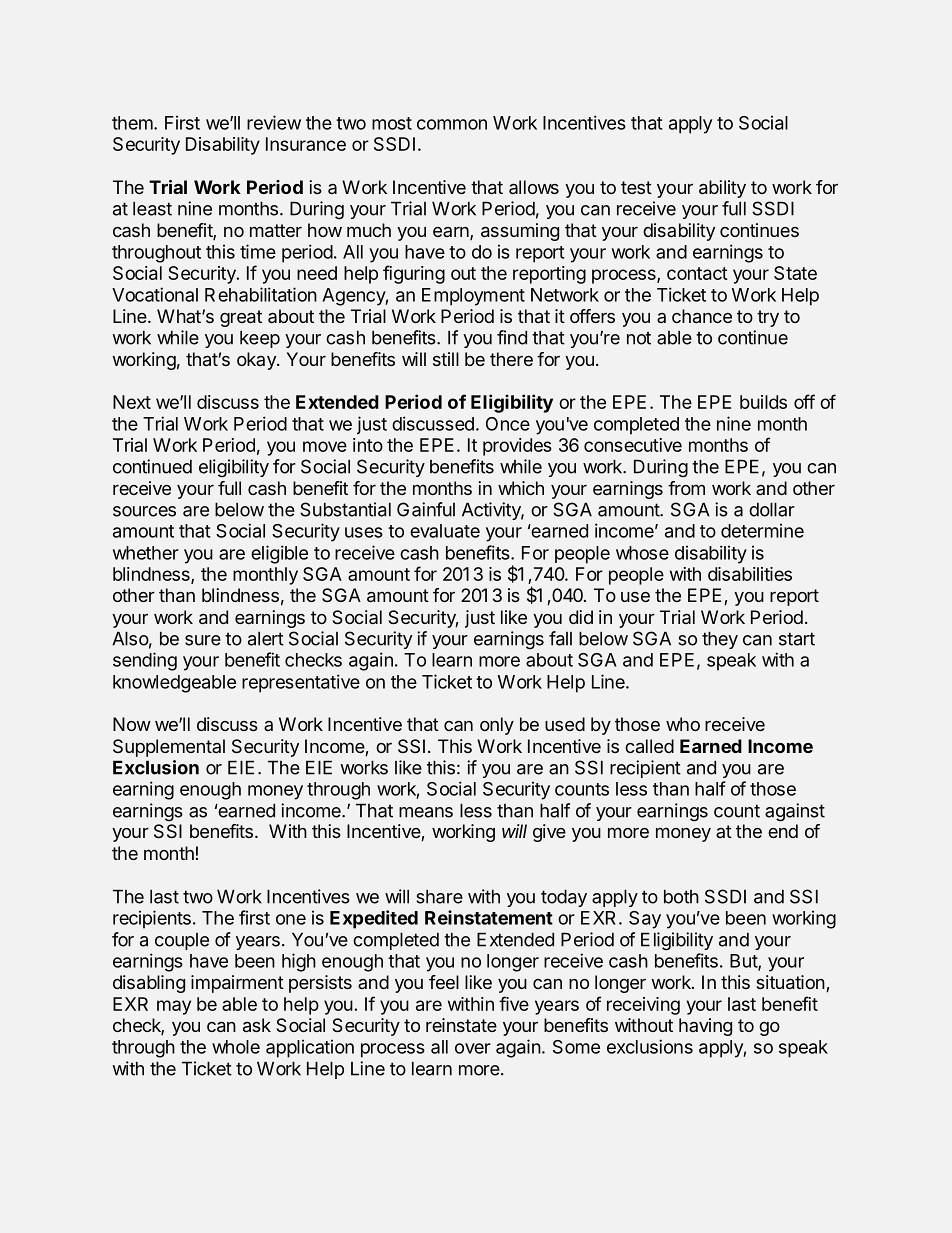 Image resolution: width=952 pixels, height=1233 pixels. Describe the element at coordinates (274, 122) in the image. I see `review` at that location.
